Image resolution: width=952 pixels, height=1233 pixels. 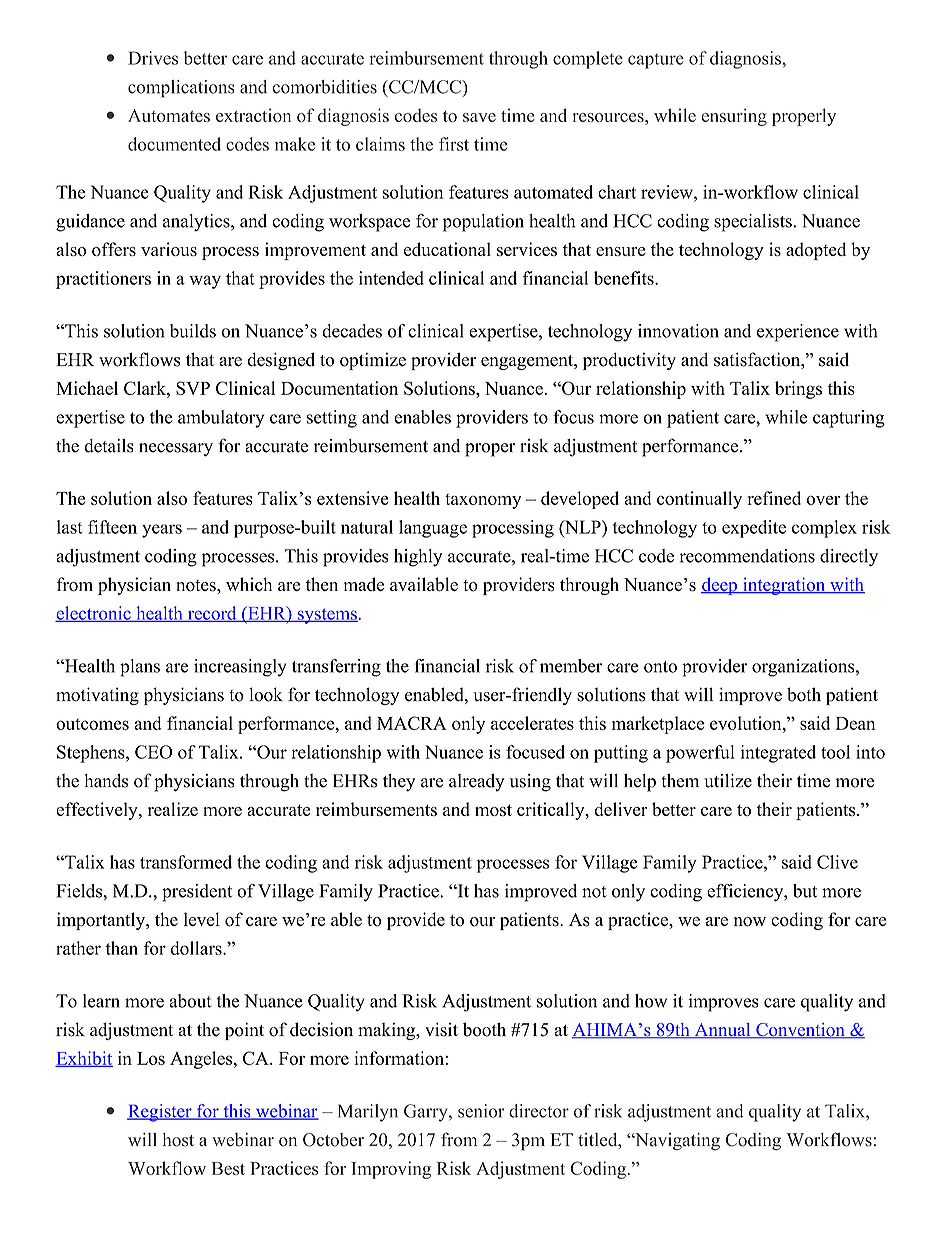 What do you see at coordinates (176, 450) in the screenshot?
I see `necessary` at bounding box center [176, 450].
